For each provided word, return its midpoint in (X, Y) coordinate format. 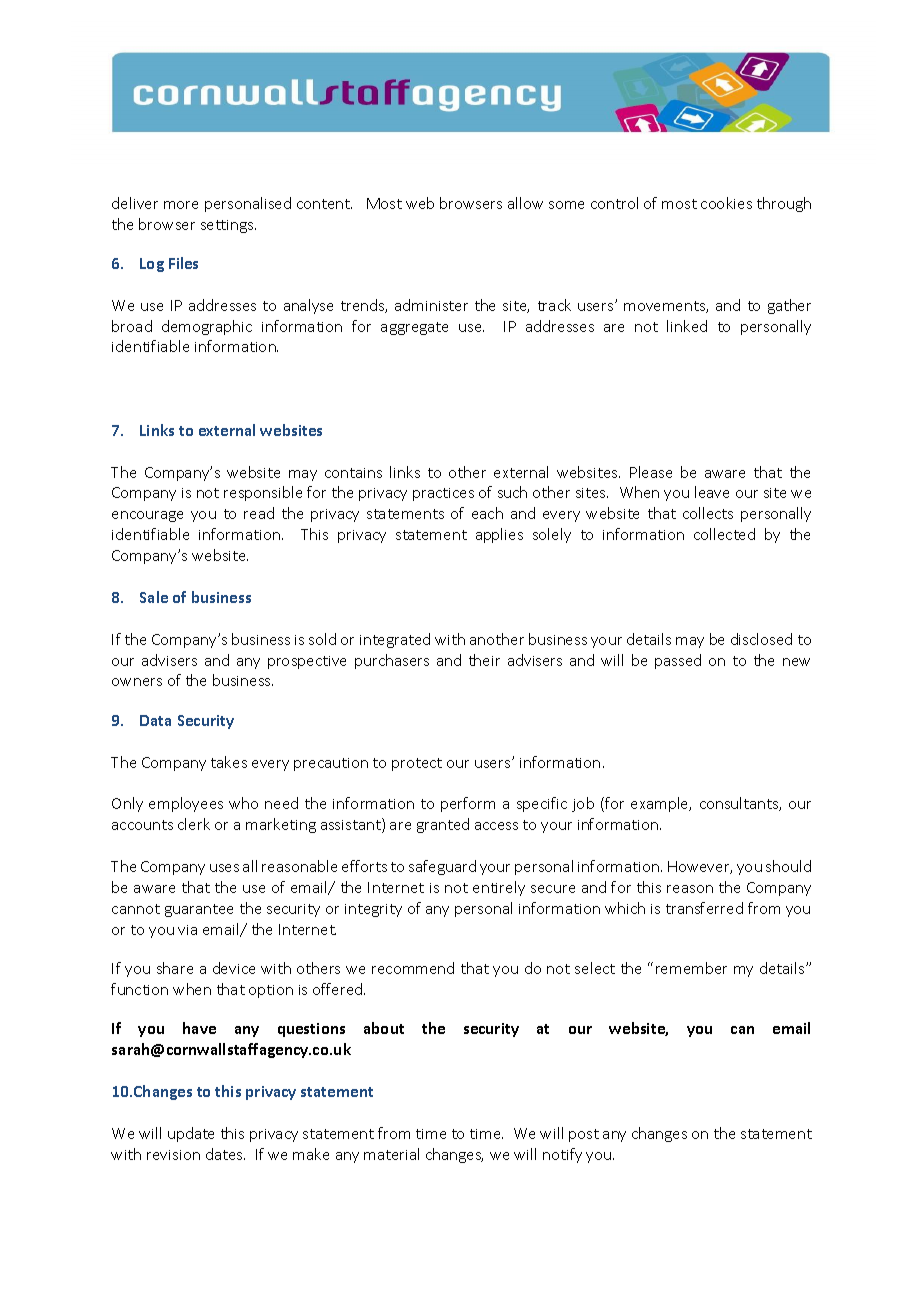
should (788, 866)
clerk (194, 824)
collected (724, 534)
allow (525, 203)
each (487, 513)
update (191, 1134)
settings (228, 226)
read (259, 513)
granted (443, 825)
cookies (726, 203)
